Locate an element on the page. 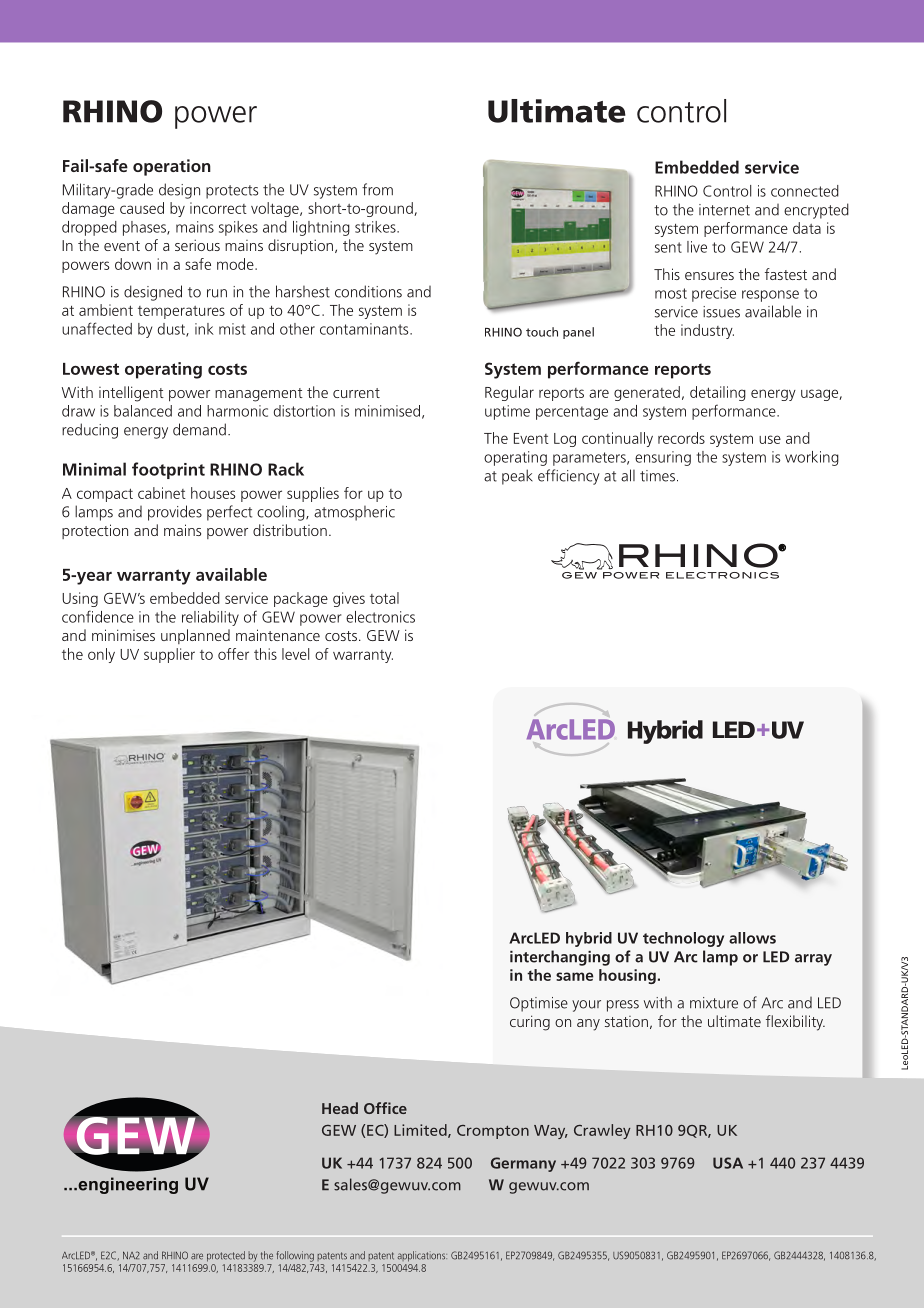  from is located at coordinates (377, 189).
